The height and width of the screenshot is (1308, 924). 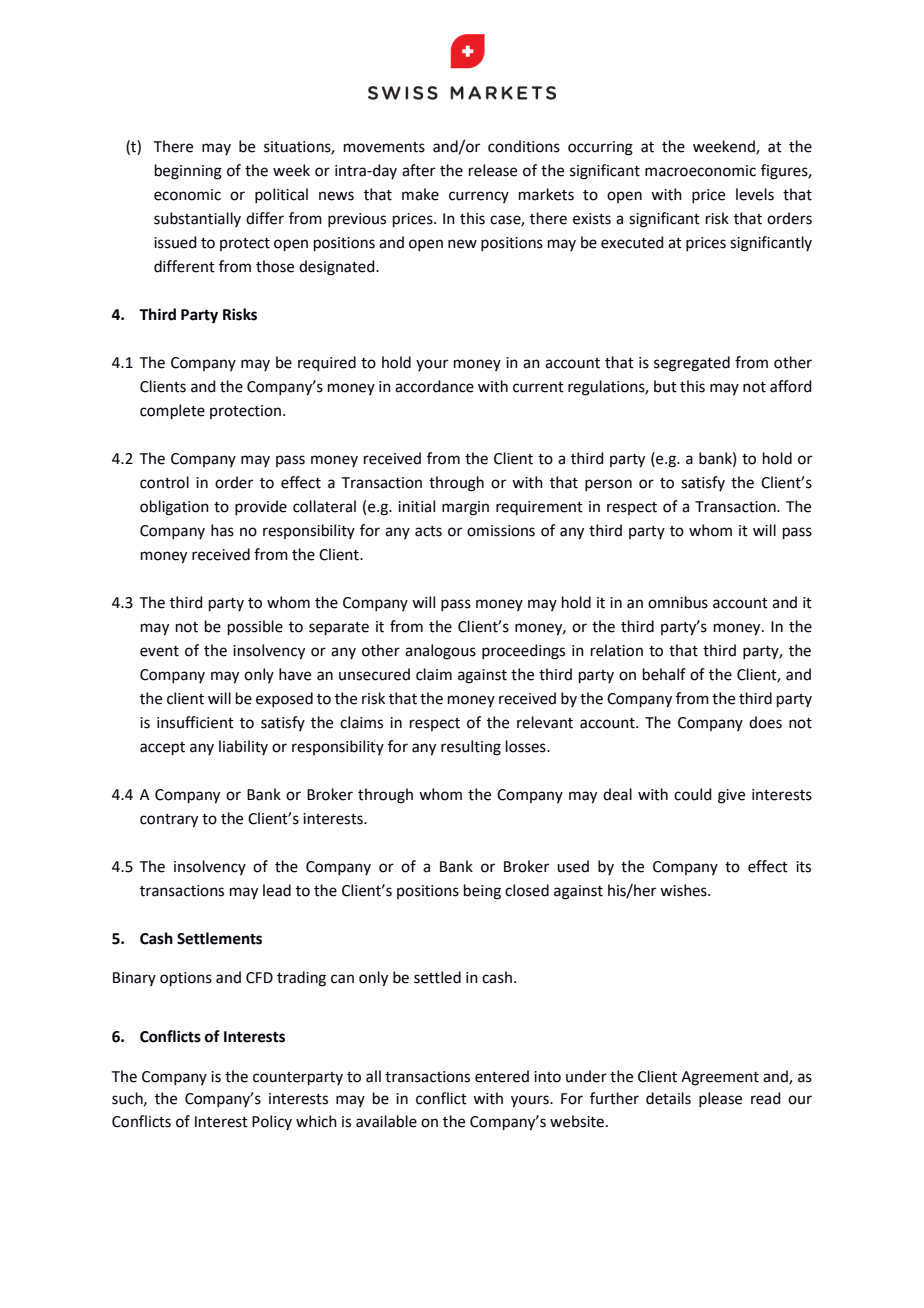 What do you see at coordinates (502, 1076) in the screenshot?
I see `entered` at bounding box center [502, 1076].
